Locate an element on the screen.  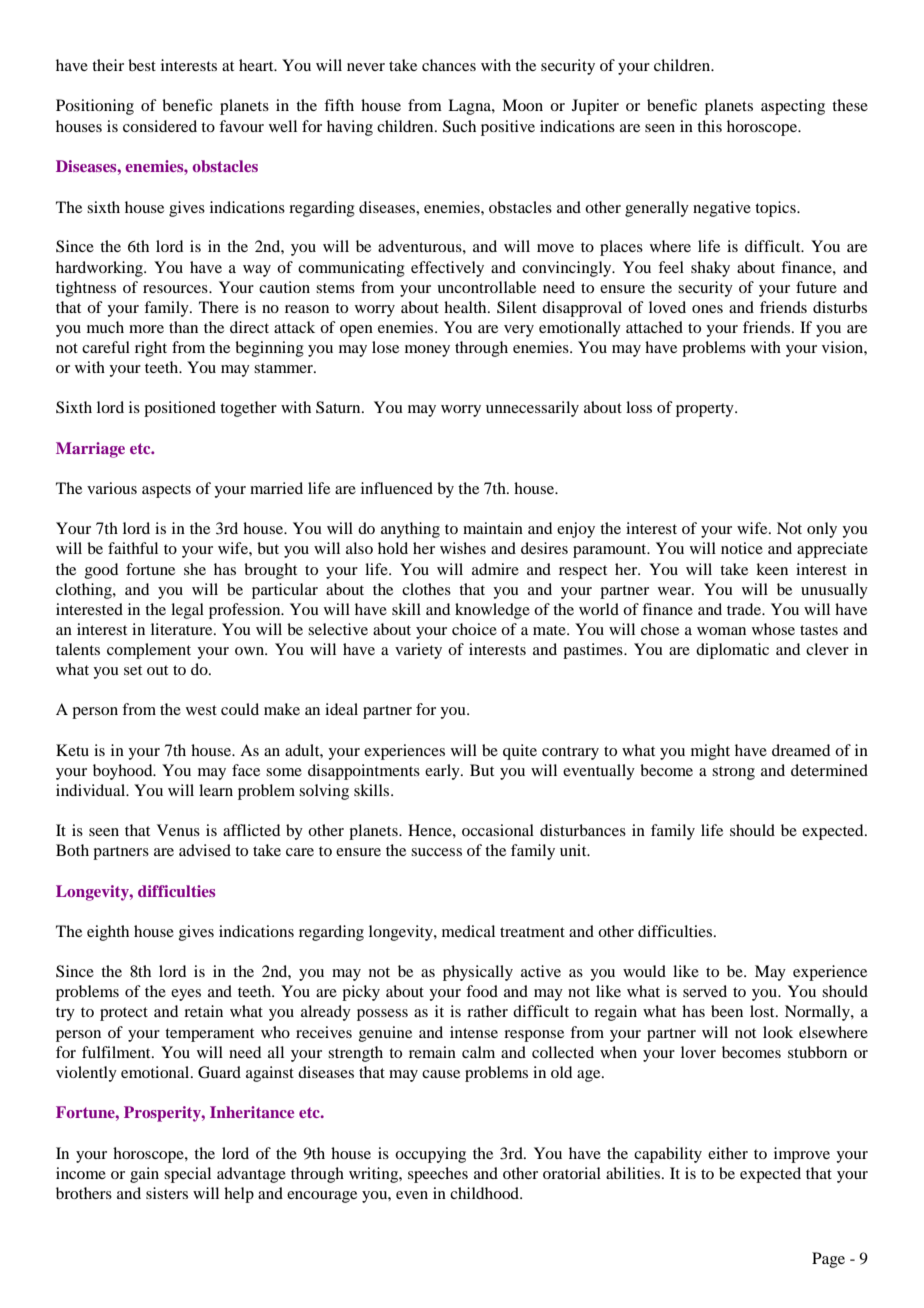
sisters is located at coordinates (167, 1193).
